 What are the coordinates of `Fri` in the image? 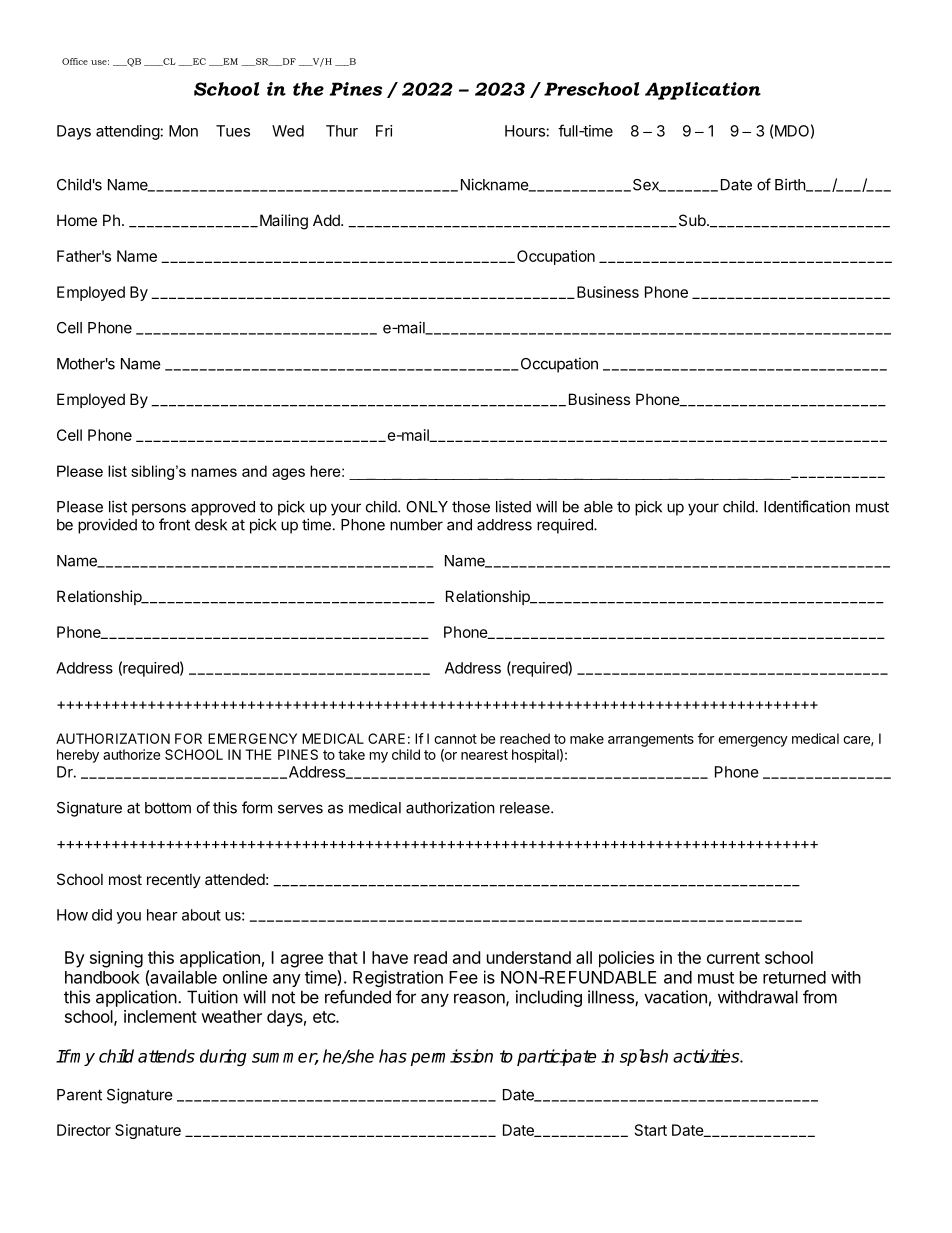 It's located at (384, 131).
